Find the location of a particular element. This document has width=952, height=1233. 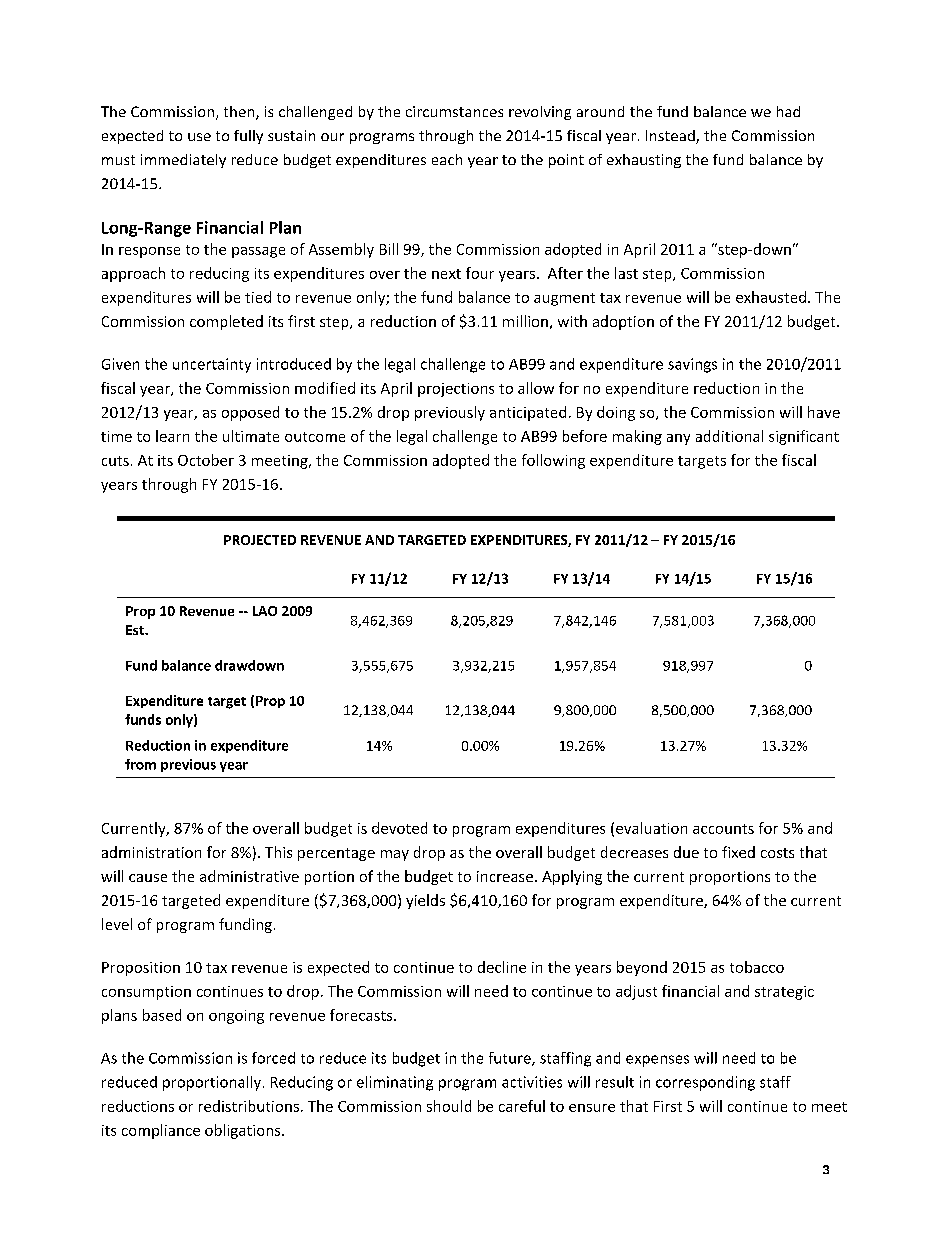

each is located at coordinates (447, 159).
